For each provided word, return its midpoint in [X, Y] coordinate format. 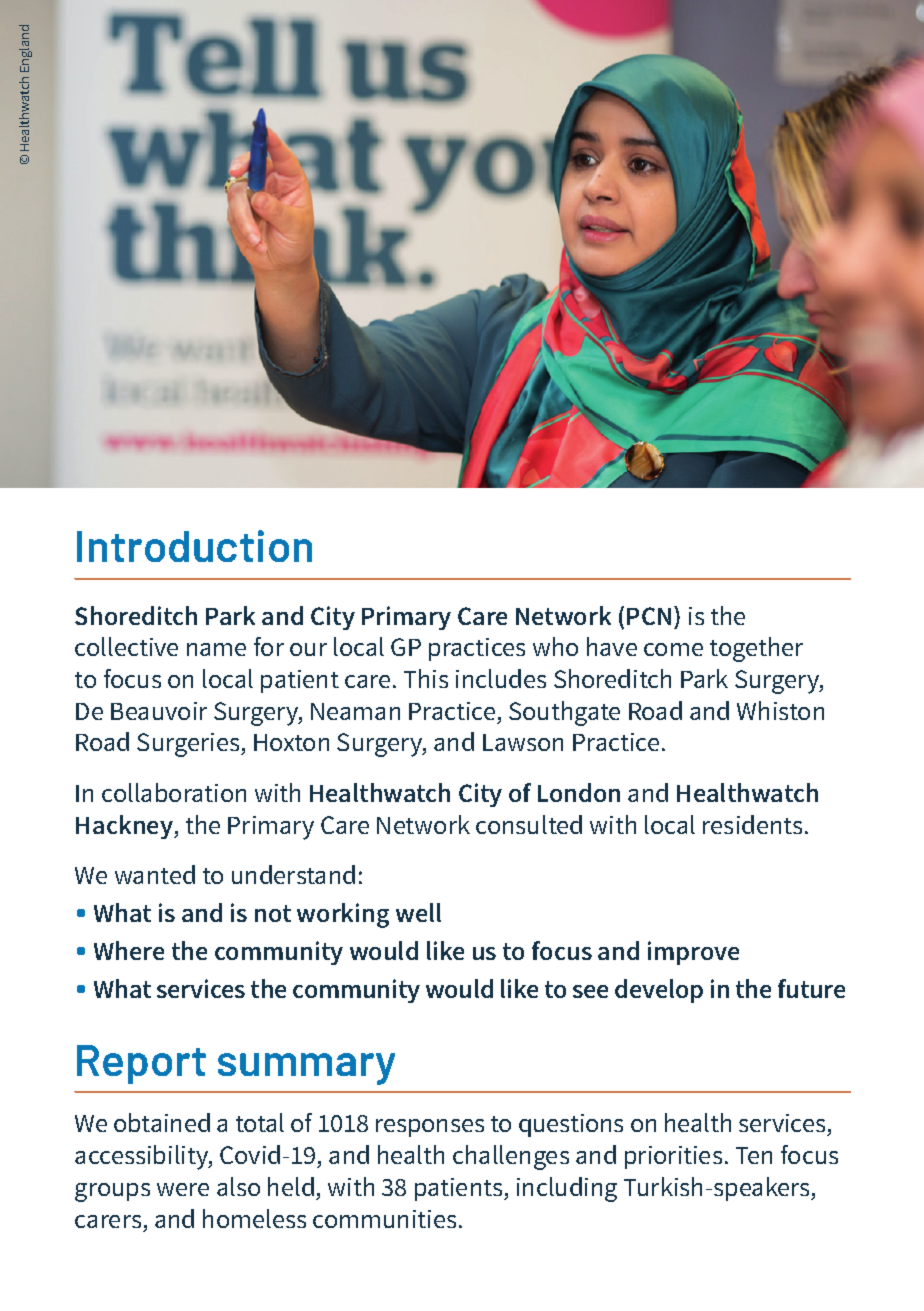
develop [659, 991]
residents [752, 824]
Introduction [194, 546]
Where [129, 950]
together [756, 649]
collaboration [174, 792]
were [183, 1189]
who [555, 646]
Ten [754, 1155]
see [590, 991]
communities [384, 1219]
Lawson [523, 742]
